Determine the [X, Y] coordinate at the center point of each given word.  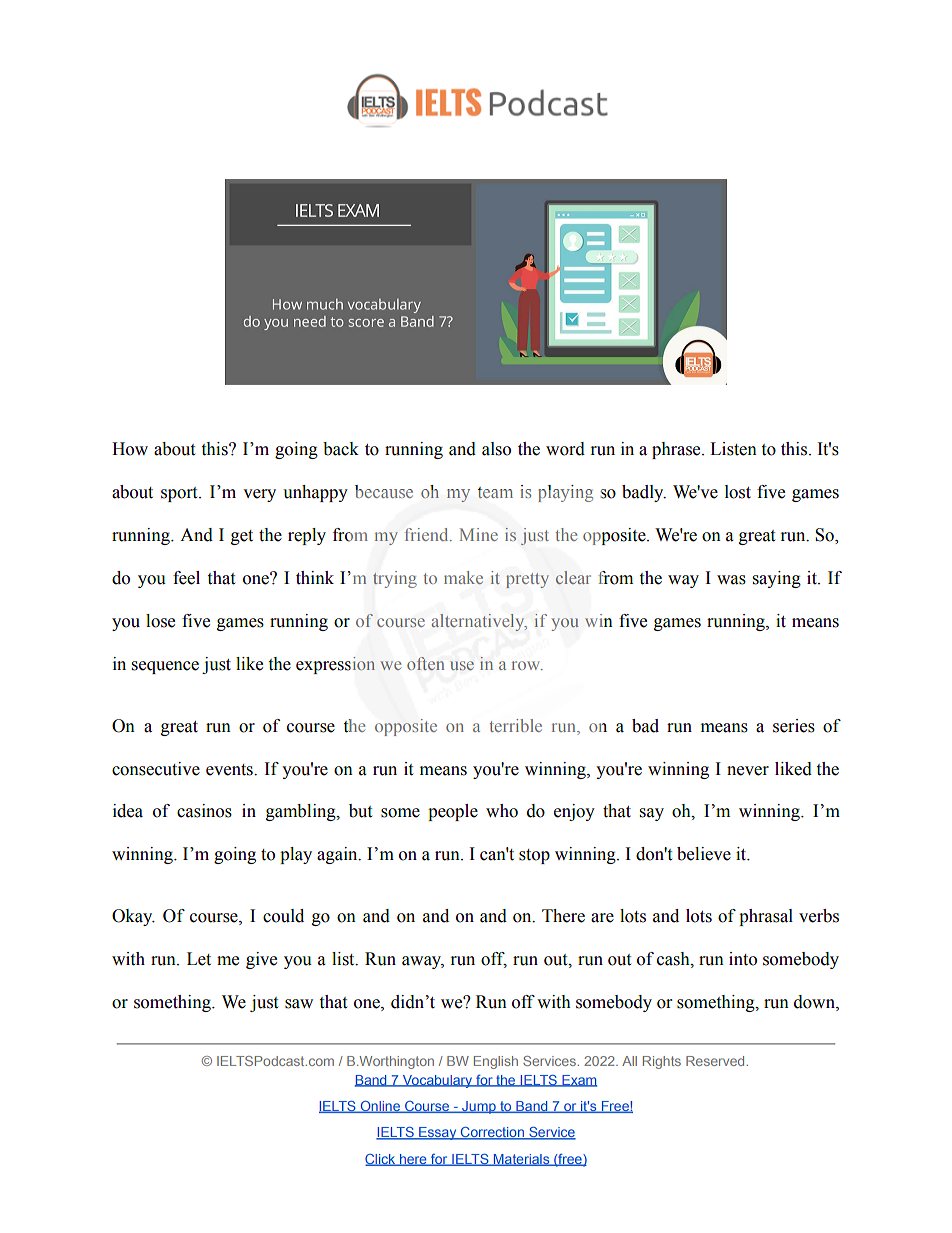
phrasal [766, 917]
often [425, 663]
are [602, 918]
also [496, 449]
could [283, 916]
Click [381, 1160]
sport [180, 494]
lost [738, 492]
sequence [165, 667]
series [794, 726]
